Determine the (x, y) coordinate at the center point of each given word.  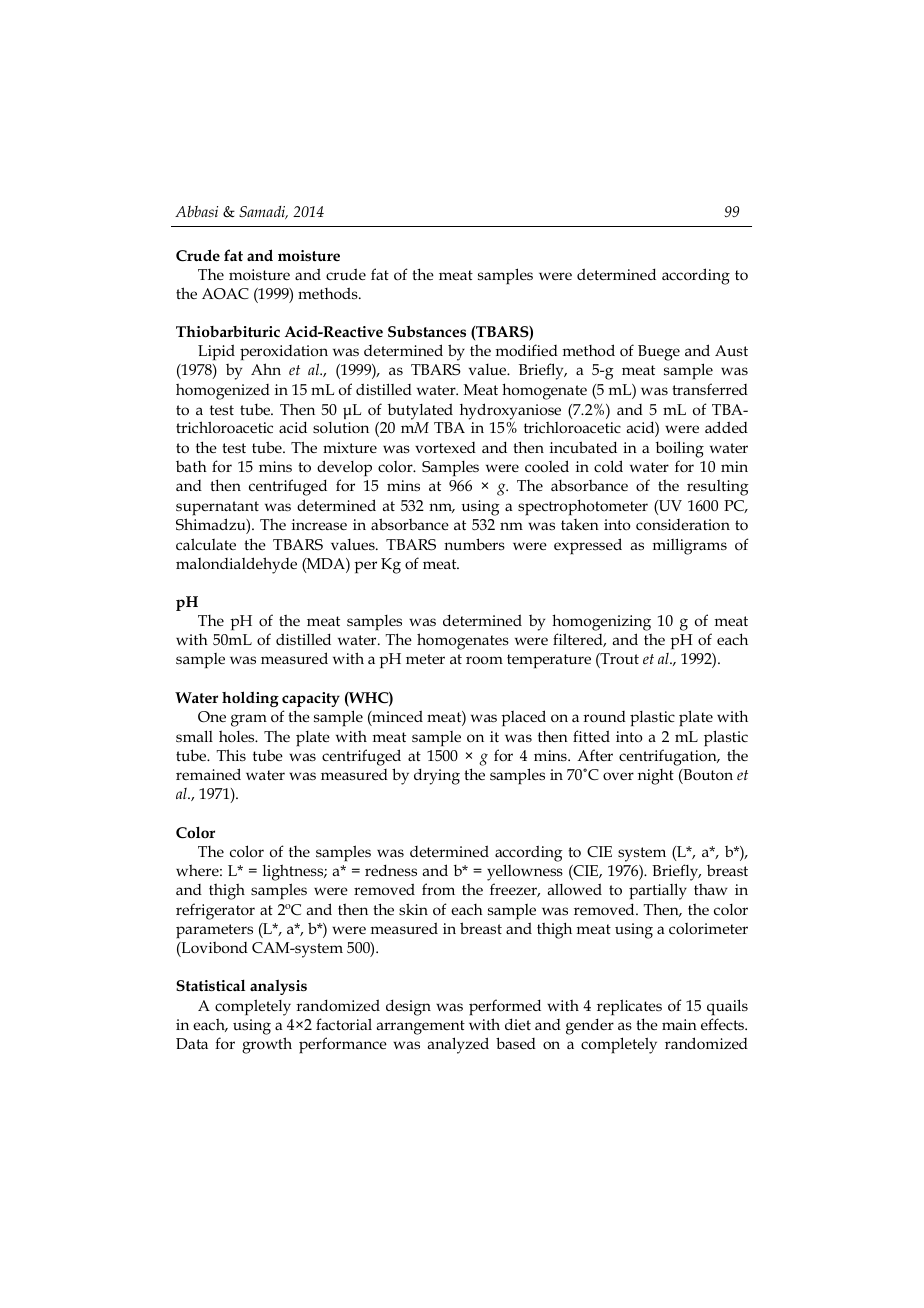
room (484, 660)
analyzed (458, 1045)
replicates (629, 1007)
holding (250, 699)
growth (267, 1045)
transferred (710, 389)
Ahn (266, 369)
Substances (427, 332)
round (604, 717)
